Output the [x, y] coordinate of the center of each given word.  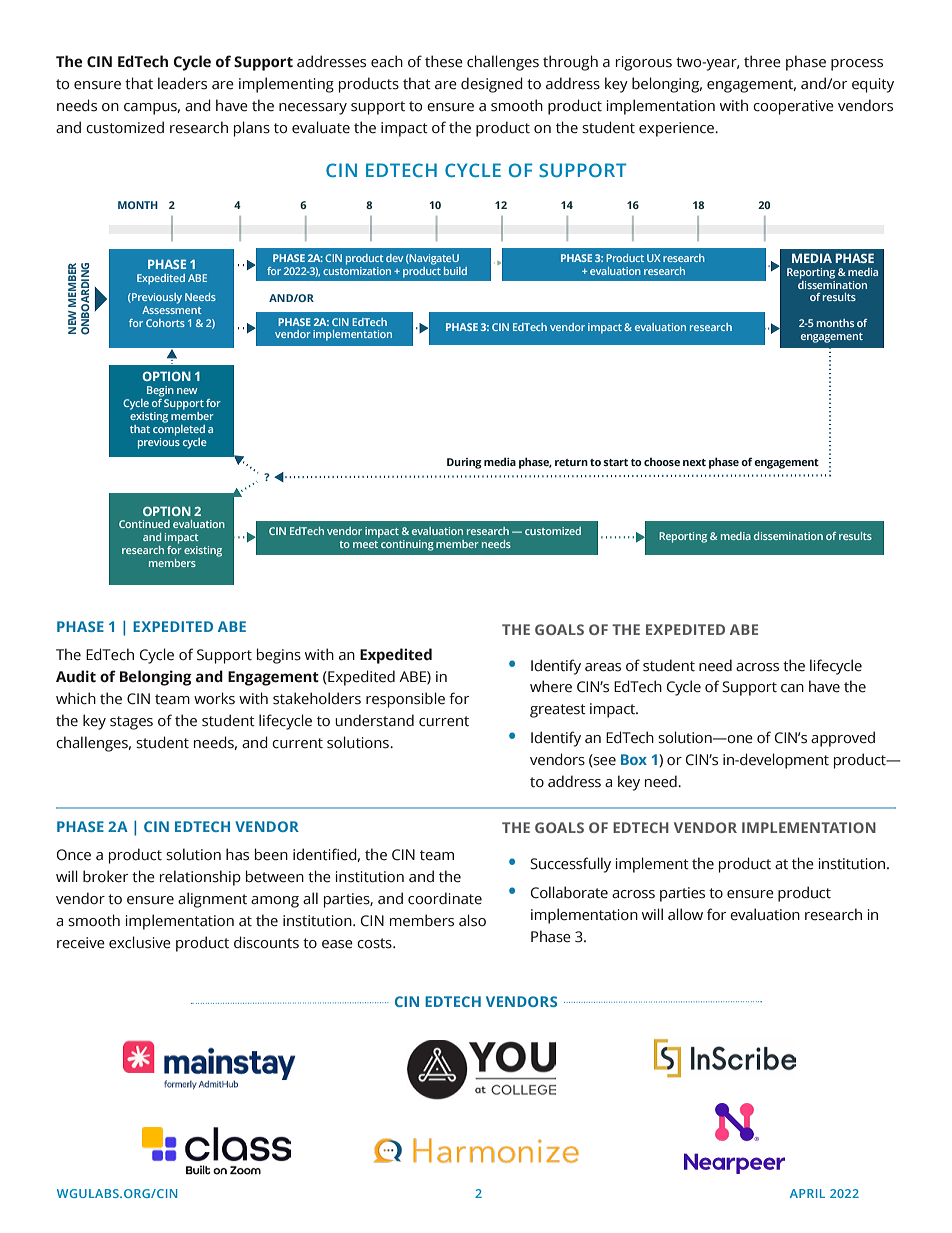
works [214, 698]
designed [492, 85]
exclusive [140, 942]
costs [375, 943]
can [792, 688]
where [551, 686]
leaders [182, 83]
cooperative [793, 107]
